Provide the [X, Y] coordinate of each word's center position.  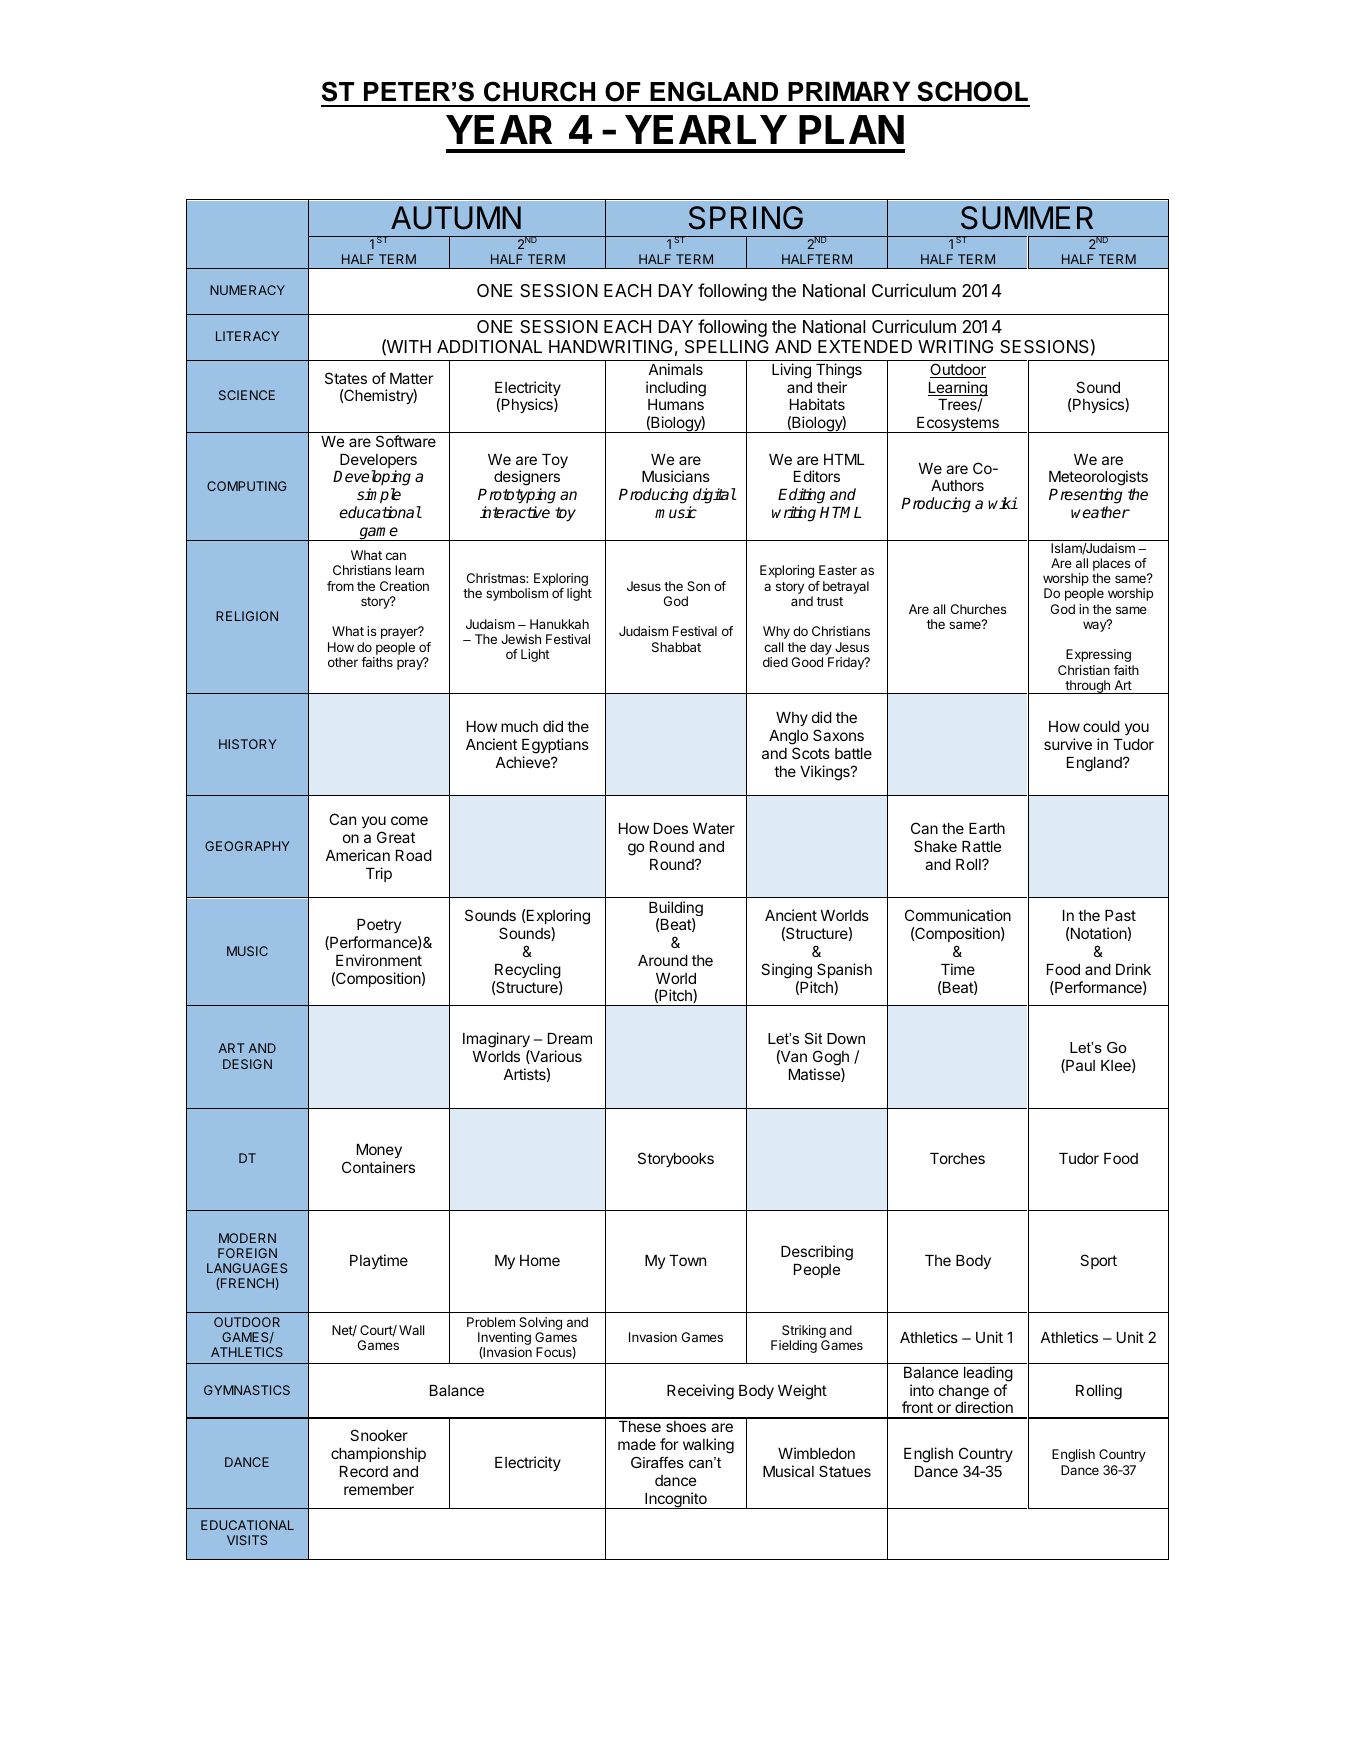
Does [671, 828]
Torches [957, 1158]
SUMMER [1027, 218]
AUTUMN [456, 218]
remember [379, 1489]
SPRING [746, 218]
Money [379, 1151]
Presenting [1085, 496]
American [358, 855]
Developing [372, 479]
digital [714, 496]
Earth [987, 828]
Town [687, 1260]
